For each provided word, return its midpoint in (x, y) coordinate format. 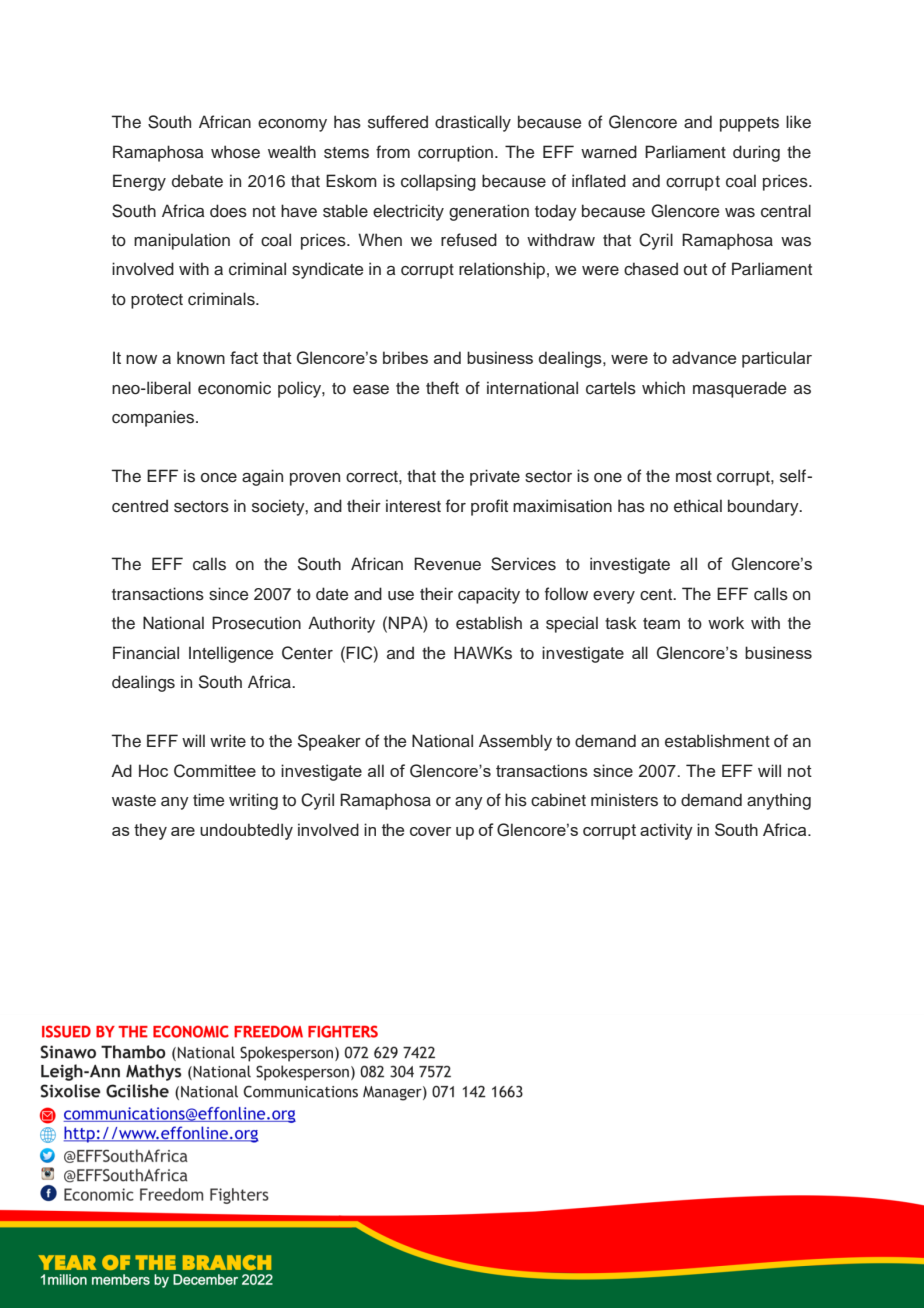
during (756, 153)
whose (235, 152)
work (726, 623)
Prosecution (256, 623)
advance (704, 357)
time (208, 799)
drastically (473, 123)
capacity (489, 595)
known (201, 357)
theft (442, 388)
